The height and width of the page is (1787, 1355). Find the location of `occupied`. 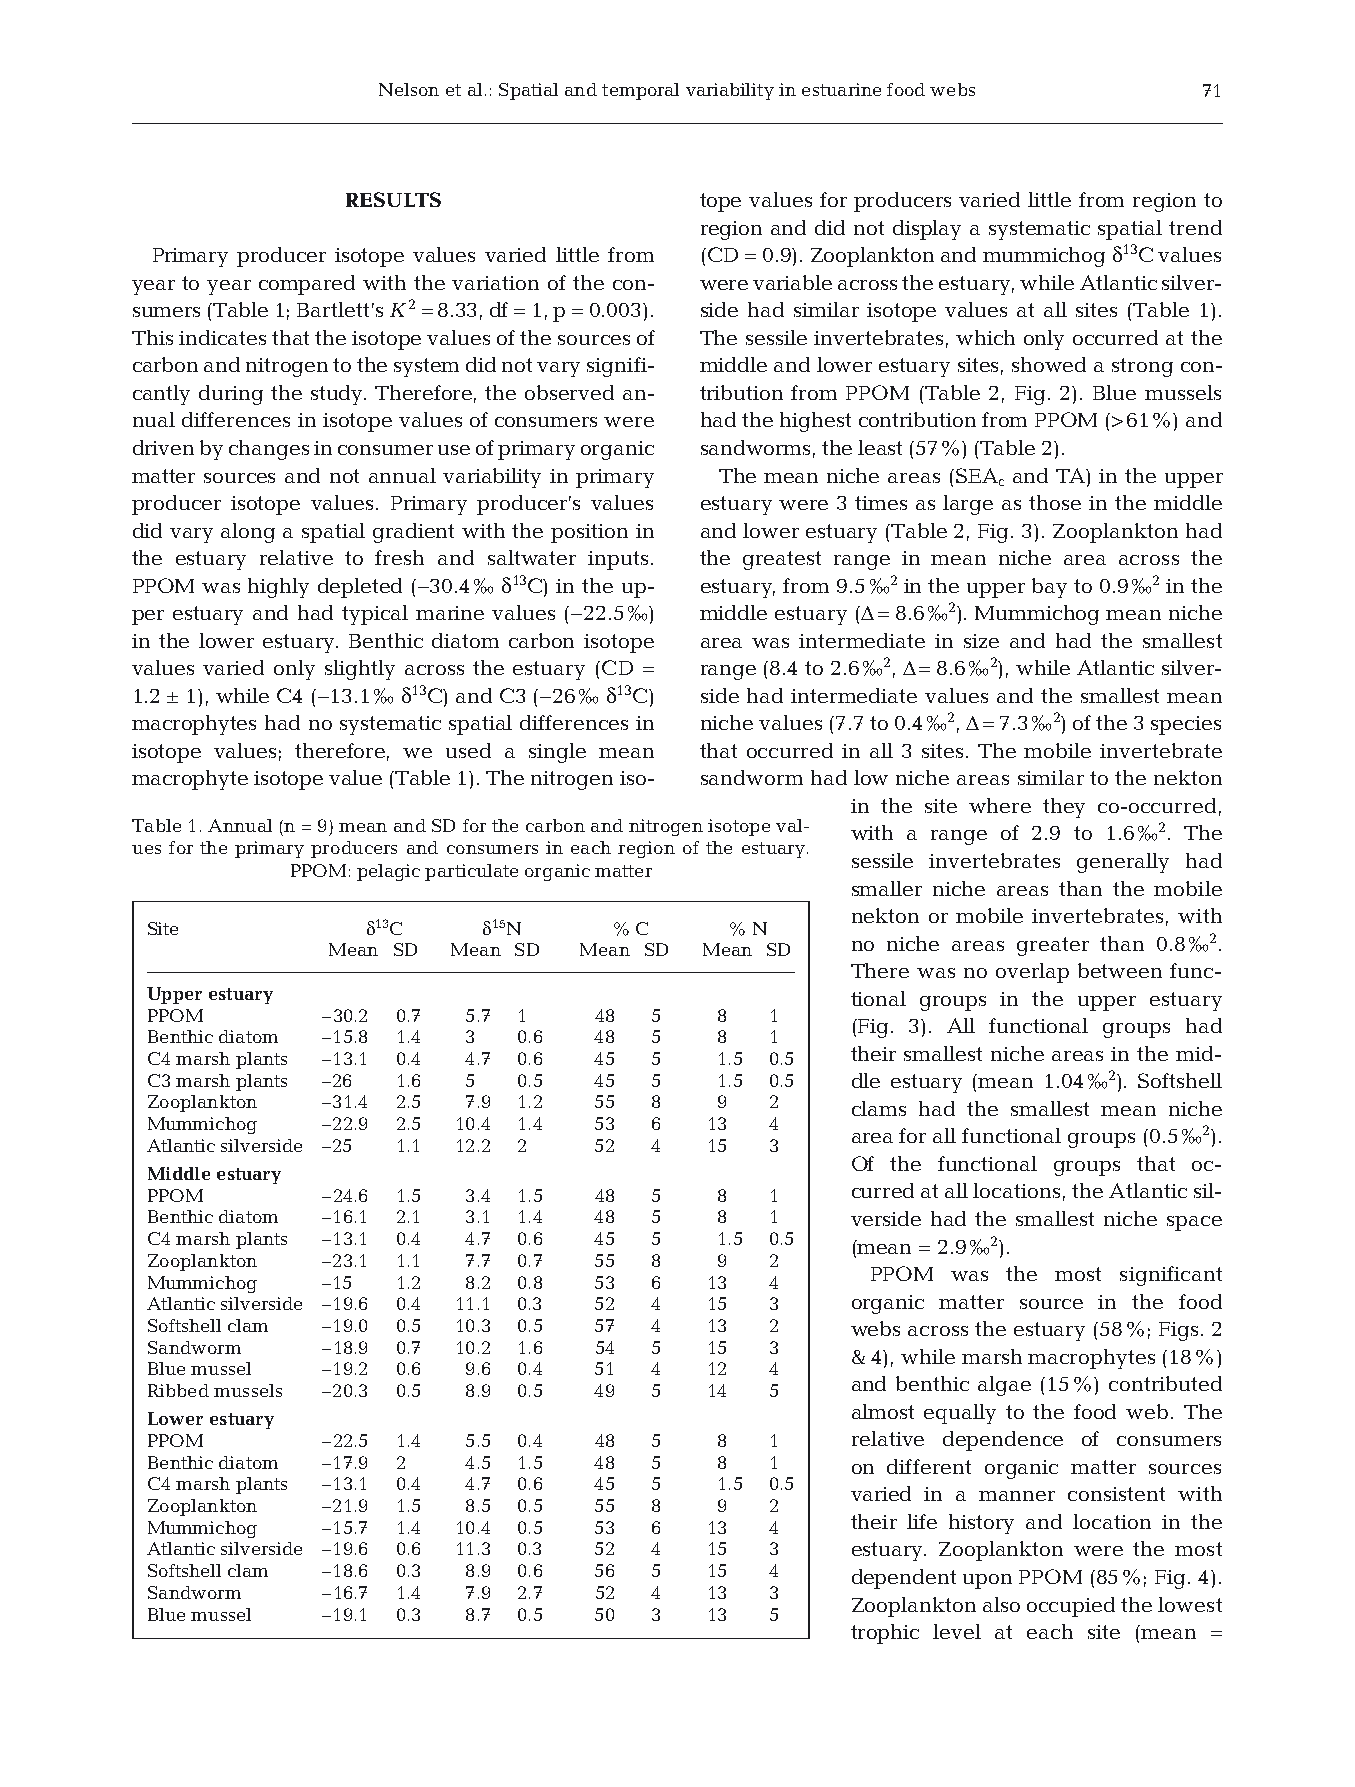

occupied is located at coordinates (1071, 1607).
